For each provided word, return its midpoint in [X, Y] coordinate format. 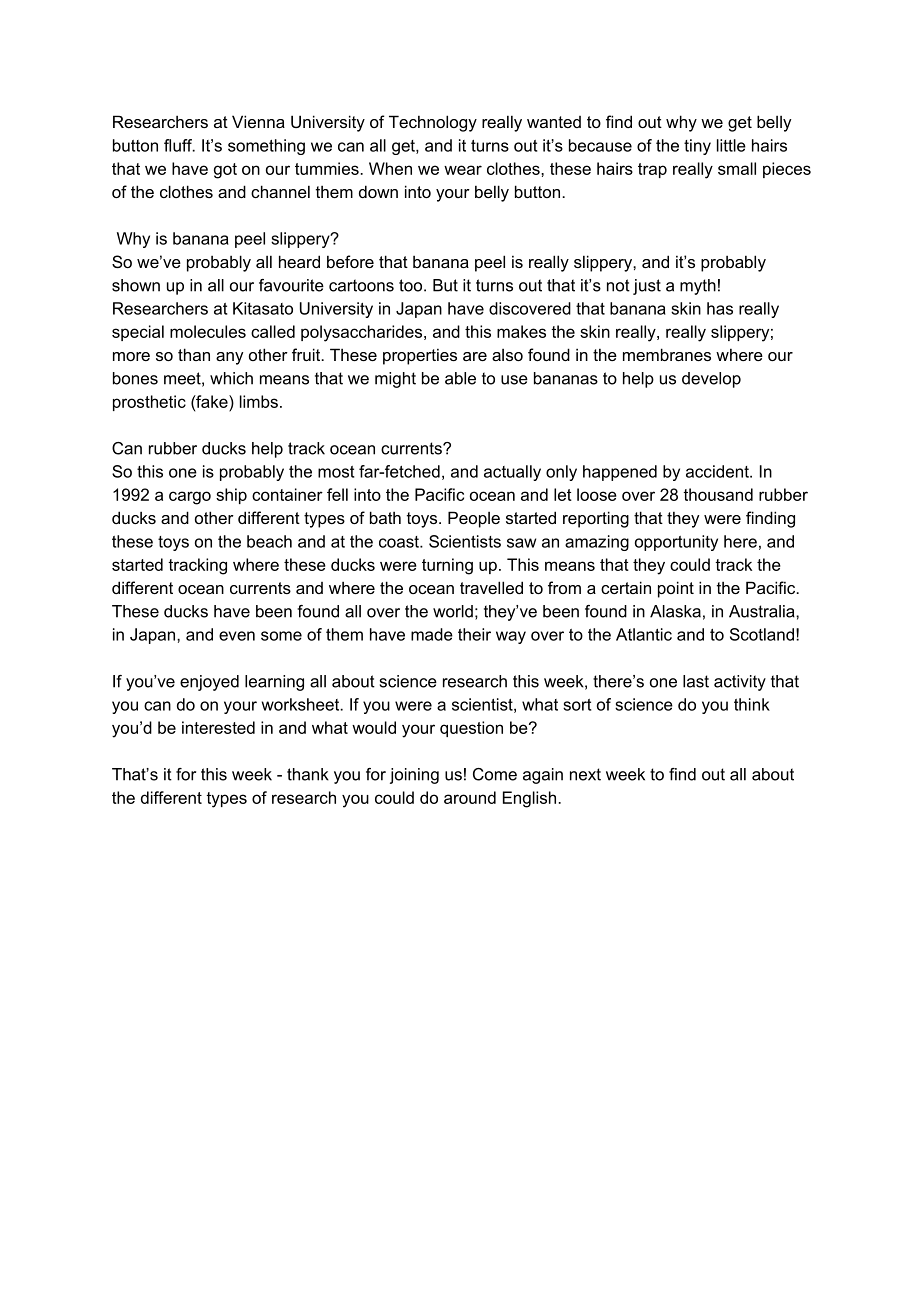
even [237, 636]
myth [698, 287]
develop [711, 380]
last [696, 681]
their [474, 634]
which [231, 378]
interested [218, 727]
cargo [190, 498]
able [460, 378]
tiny [697, 147]
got [225, 171]
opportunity [676, 543]
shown [136, 285]
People [474, 519]
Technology [433, 123]
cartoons [361, 285]
